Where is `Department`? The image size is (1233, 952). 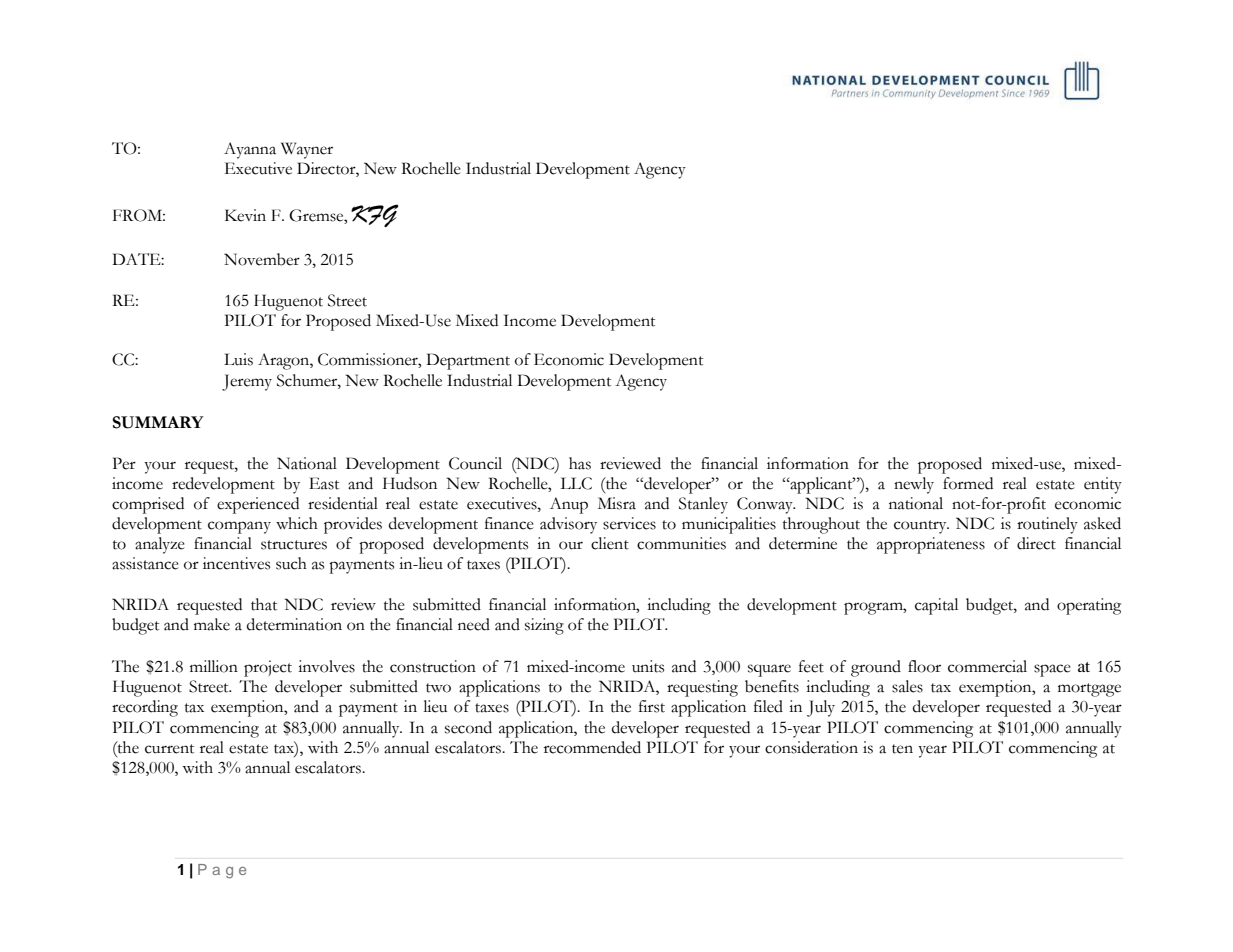 Department is located at coordinates (468, 361).
